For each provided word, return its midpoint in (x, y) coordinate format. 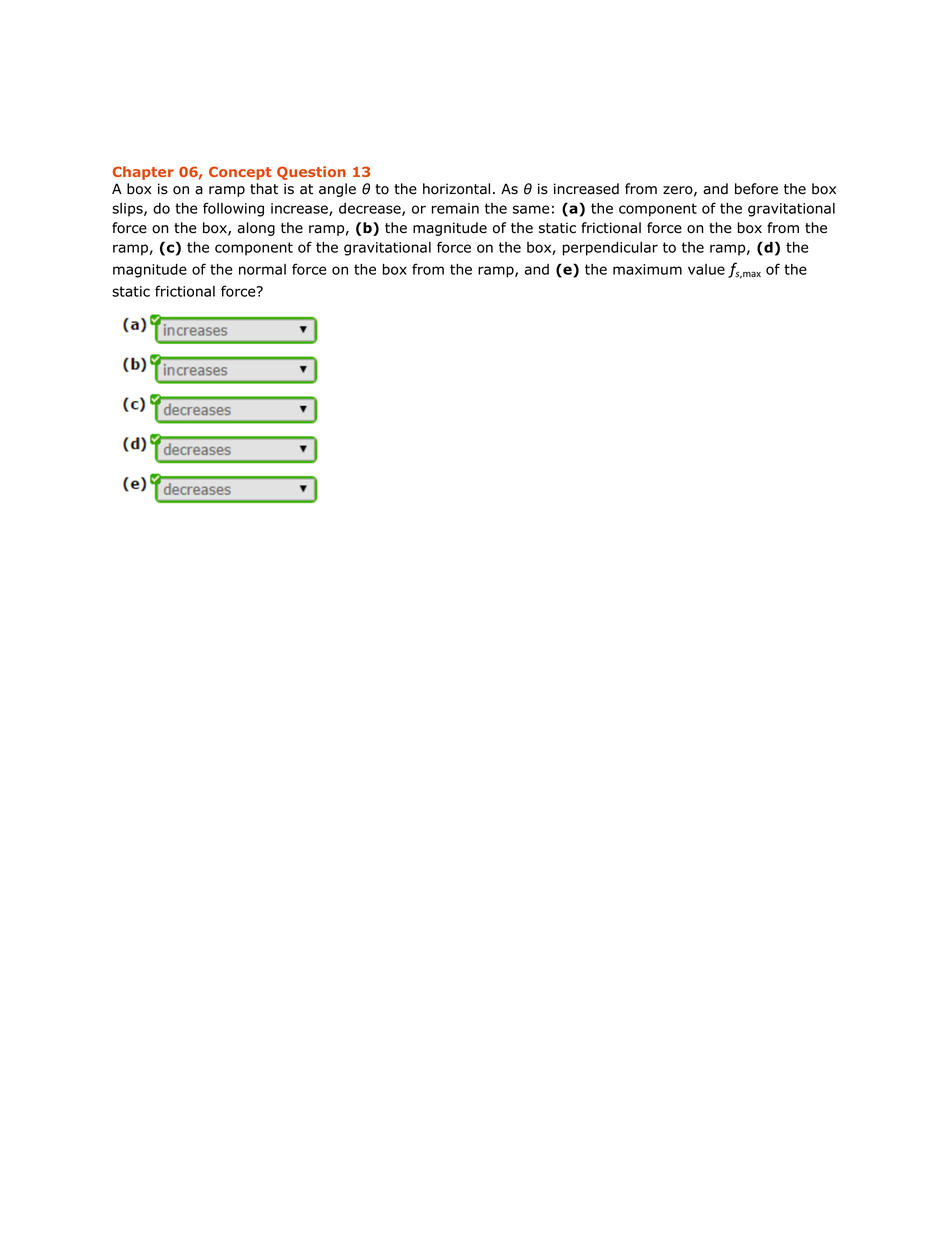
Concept (240, 173)
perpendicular (610, 249)
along (256, 229)
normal (262, 269)
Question (311, 173)
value (706, 269)
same (531, 209)
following (233, 209)
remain (455, 208)
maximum (647, 269)
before (756, 189)
